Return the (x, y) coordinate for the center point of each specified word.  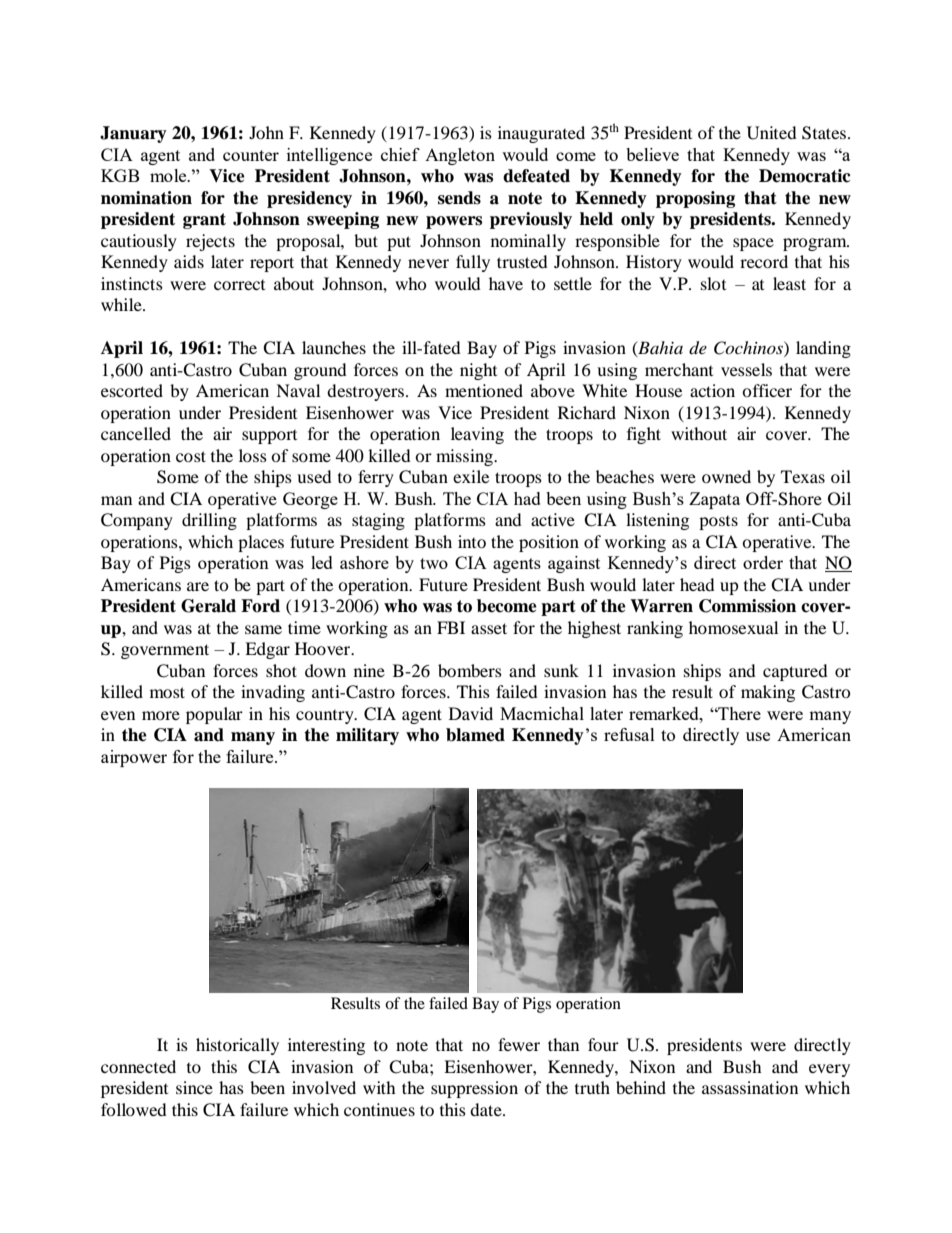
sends (459, 198)
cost (191, 456)
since (194, 1087)
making (768, 693)
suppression (474, 1089)
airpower (134, 758)
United (772, 133)
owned (726, 476)
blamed (475, 735)
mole (169, 175)
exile (471, 476)
